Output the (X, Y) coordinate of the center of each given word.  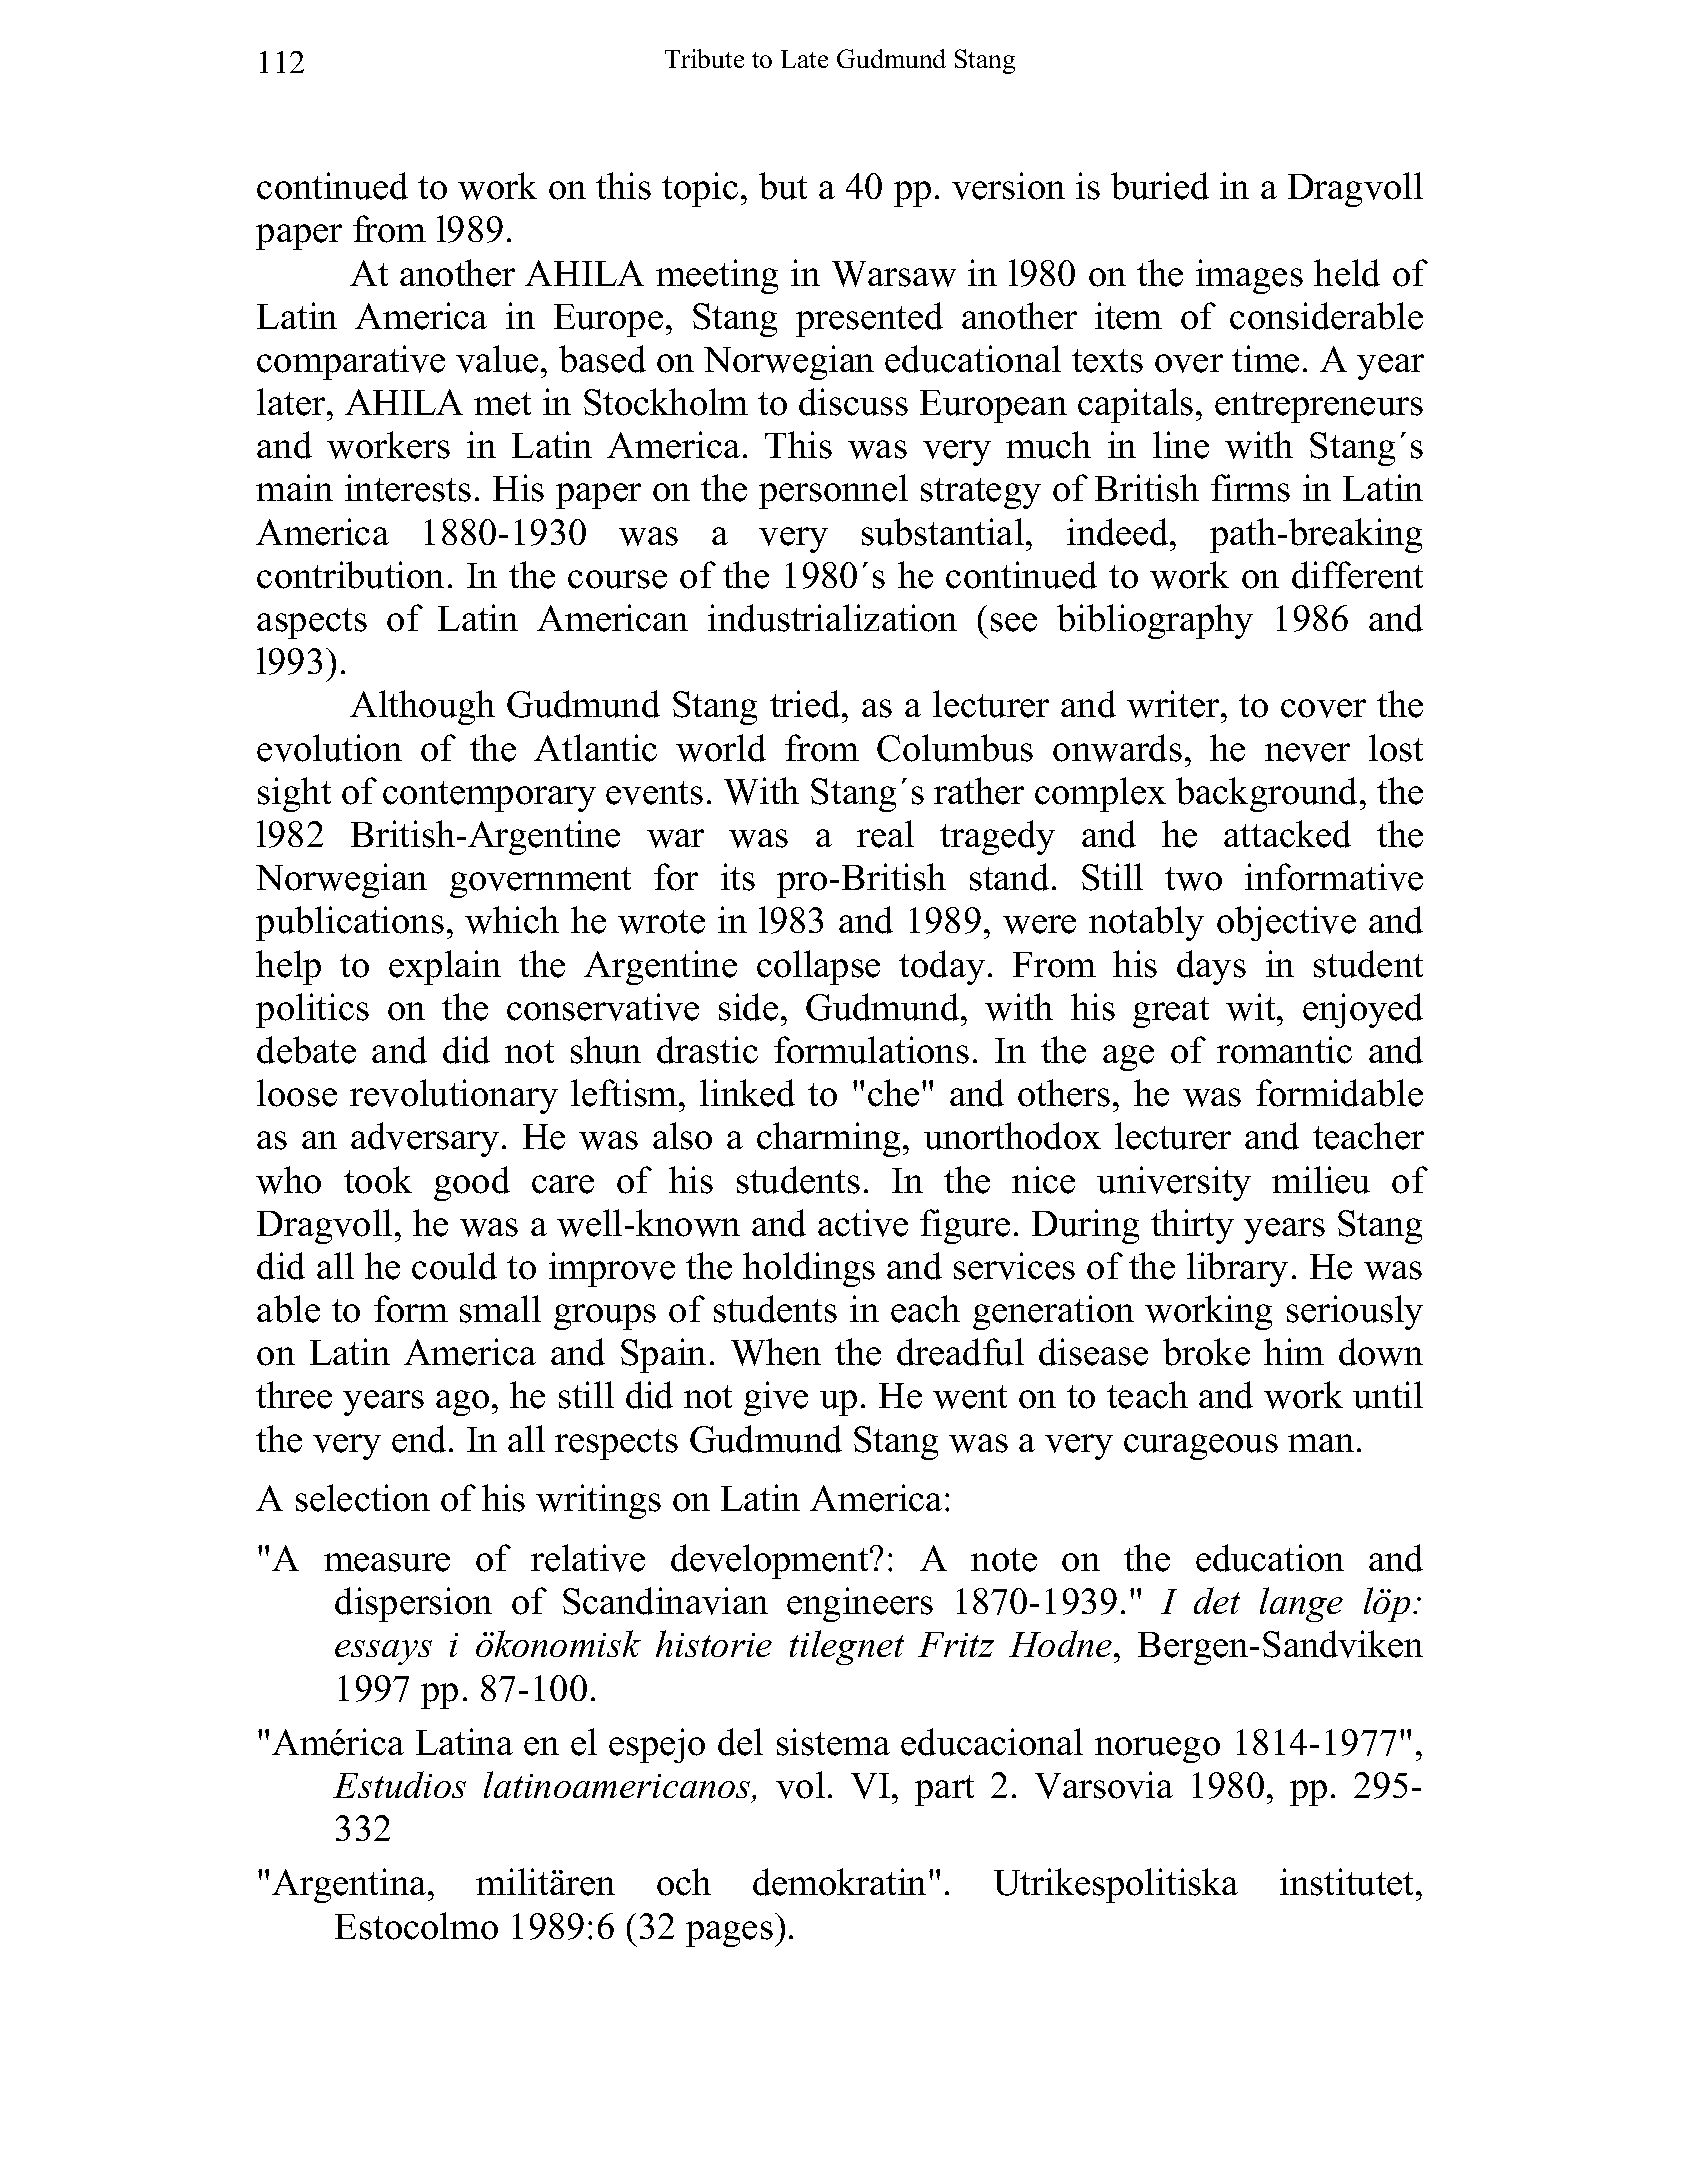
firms (1250, 488)
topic (700, 189)
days (1211, 967)
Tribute (704, 58)
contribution (350, 575)
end (419, 1439)
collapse (818, 967)
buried (1160, 186)
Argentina (350, 1885)
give (776, 1398)
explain (445, 967)
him (1294, 1351)
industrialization (832, 618)
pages (729, 1934)
